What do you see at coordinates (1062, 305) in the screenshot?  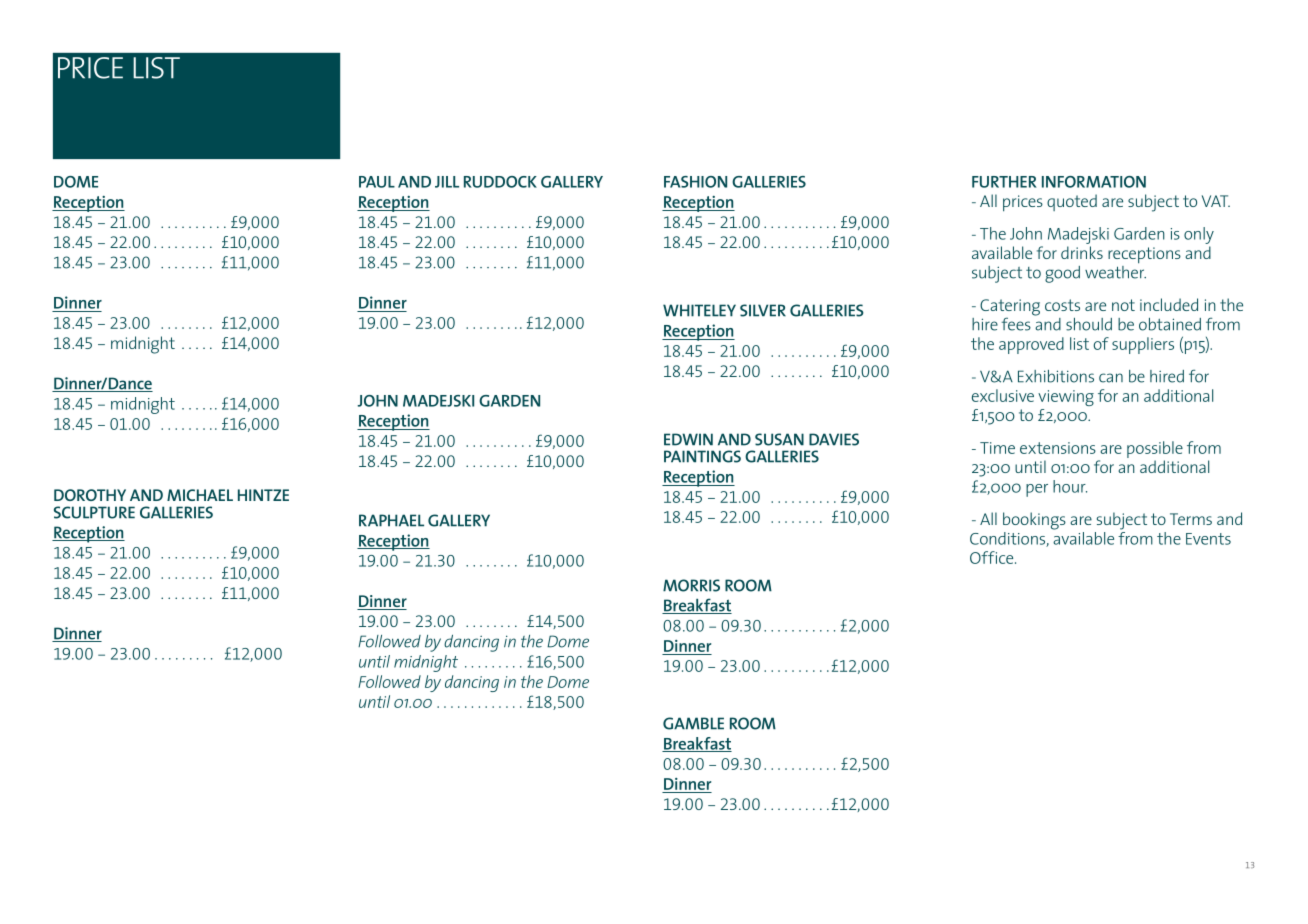 I see `costs` at bounding box center [1062, 305].
